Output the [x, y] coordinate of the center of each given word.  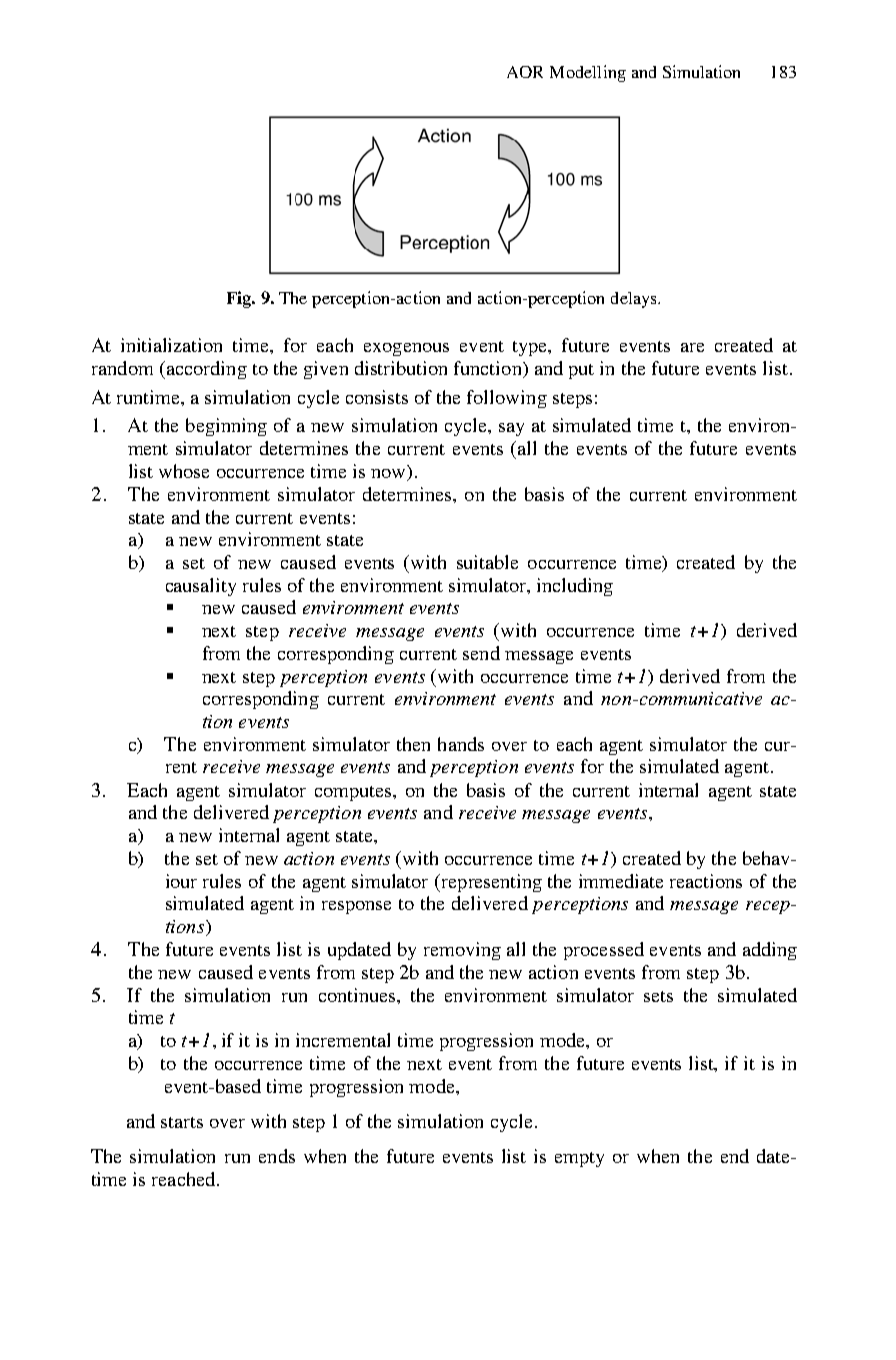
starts [182, 1122]
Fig [240, 299]
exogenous [406, 349]
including [575, 587]
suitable [487, 562]
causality [201, 587]
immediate [621, 881]
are [692, 347]
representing [490, 883]
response [356, 907]
